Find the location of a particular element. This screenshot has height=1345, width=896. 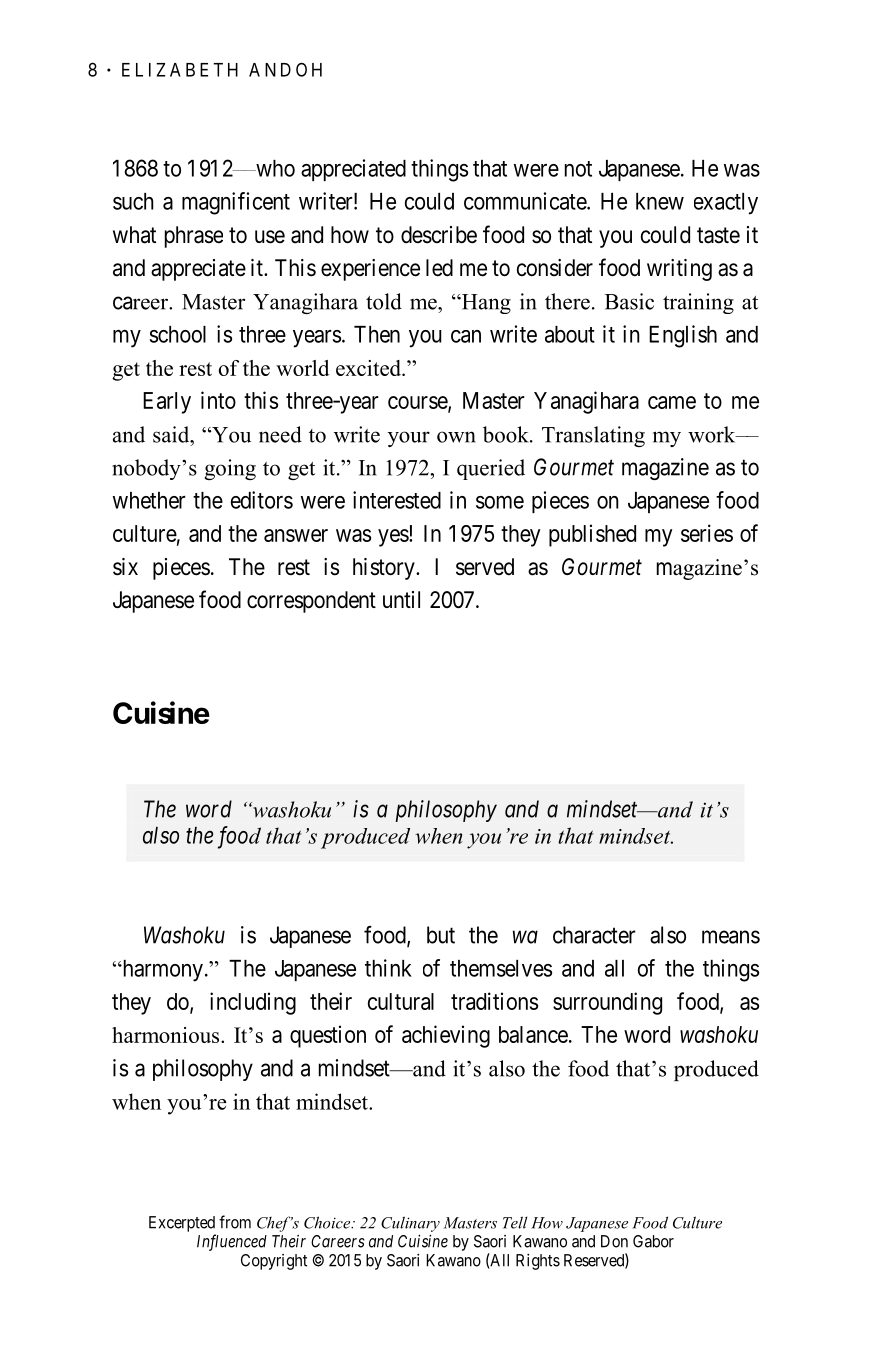

describe is located at coordinates (439, 235).
